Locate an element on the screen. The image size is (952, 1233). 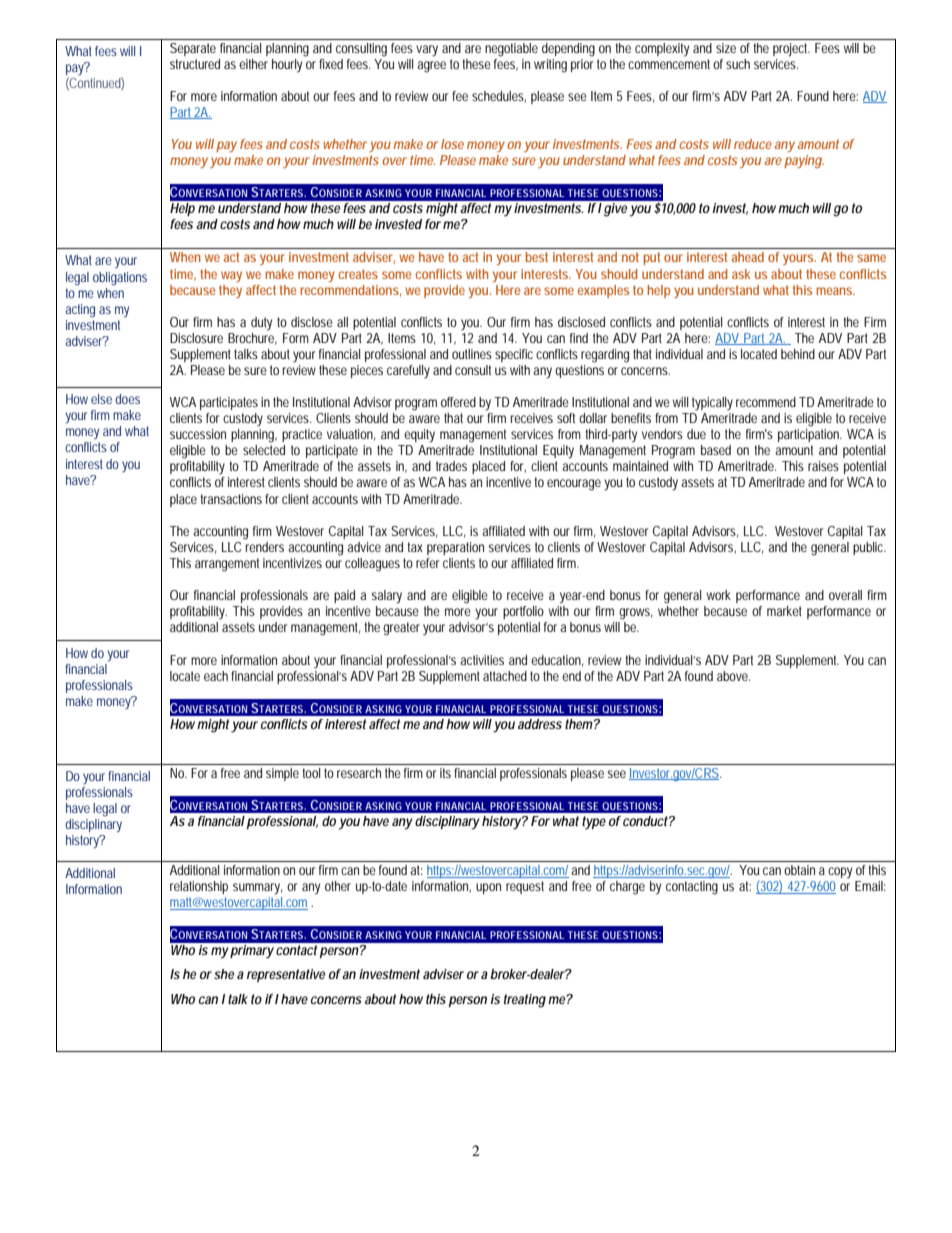
such is located at coordinates (738, 64).
